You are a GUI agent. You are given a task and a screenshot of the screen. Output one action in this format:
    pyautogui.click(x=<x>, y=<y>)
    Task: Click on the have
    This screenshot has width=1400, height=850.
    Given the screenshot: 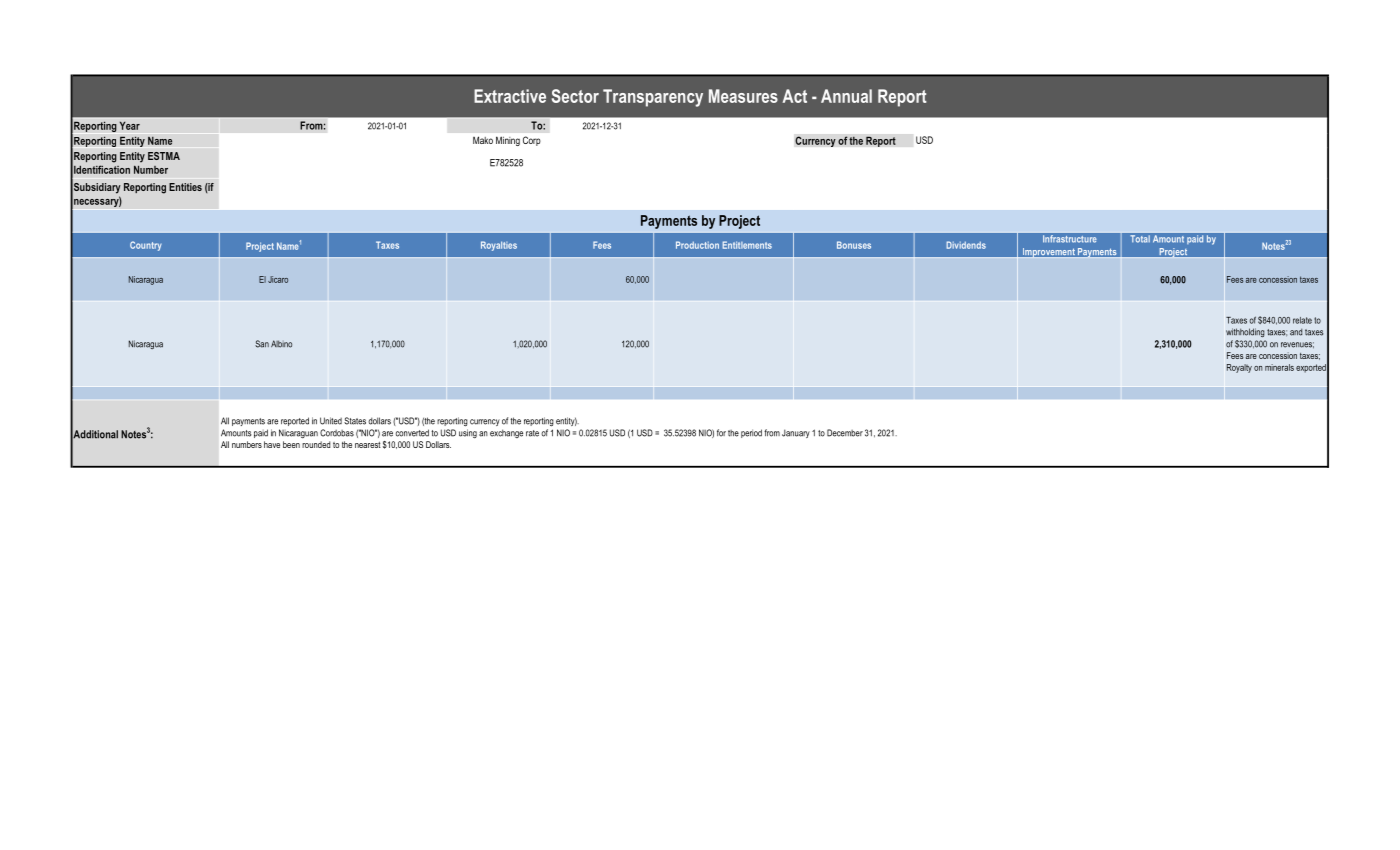 What is the action you would take?
    pyautogui.click(x=272, y=444)
